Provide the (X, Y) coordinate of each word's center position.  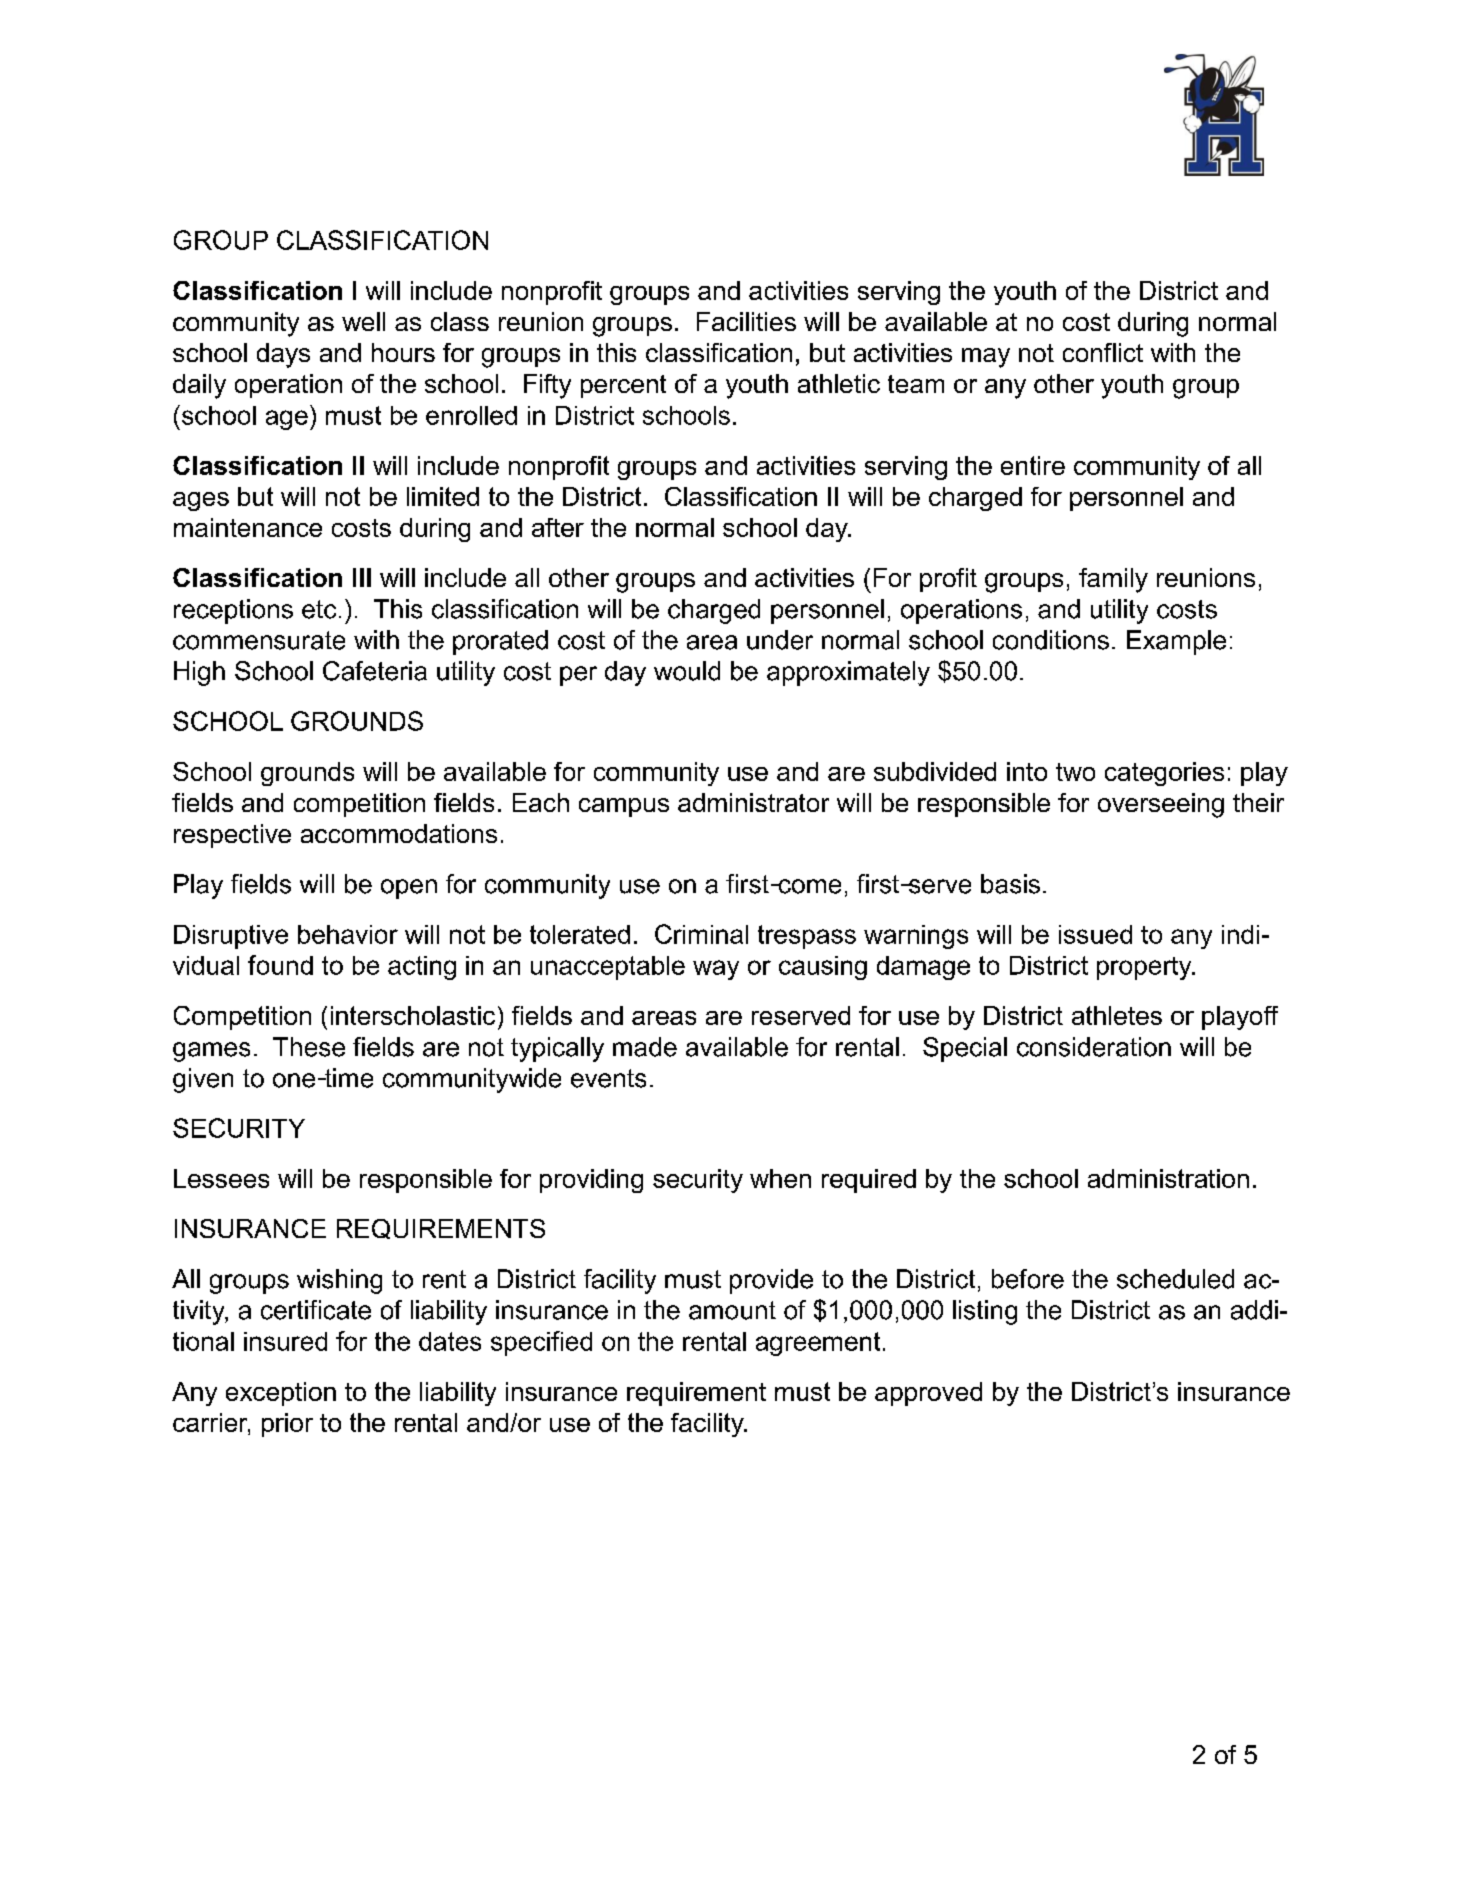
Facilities (746, 321)
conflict (1103, 352)
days (283, 355)
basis (1010, 884)
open (409, 889)
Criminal (701, 934)
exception (281, 1394)
